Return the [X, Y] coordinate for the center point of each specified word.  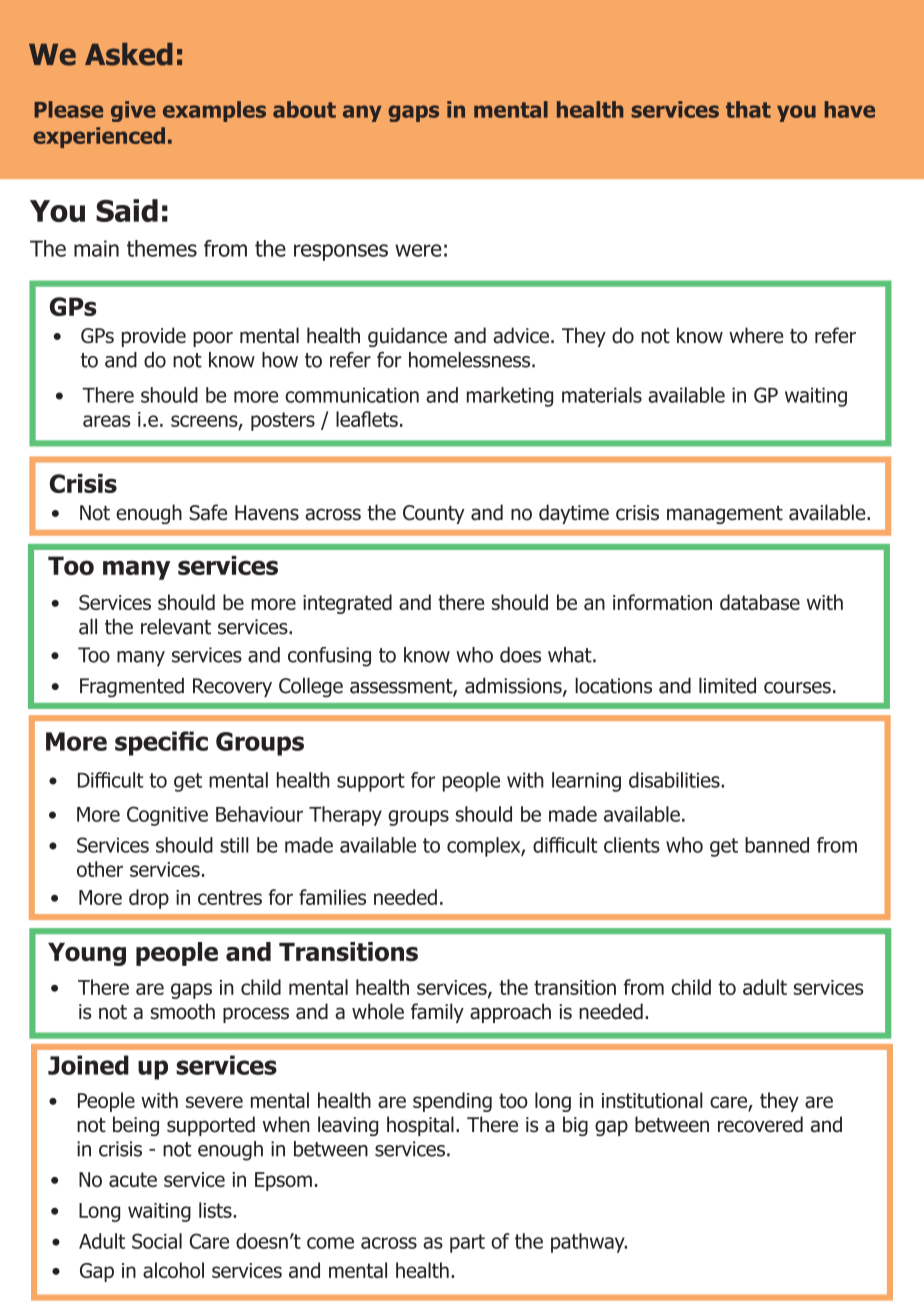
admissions [514, 686]
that [748, 109]
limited [727, 685]
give [133, 111]
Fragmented [132, 687]
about [304, 109]
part [467, 1243]
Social [157, 1241]
